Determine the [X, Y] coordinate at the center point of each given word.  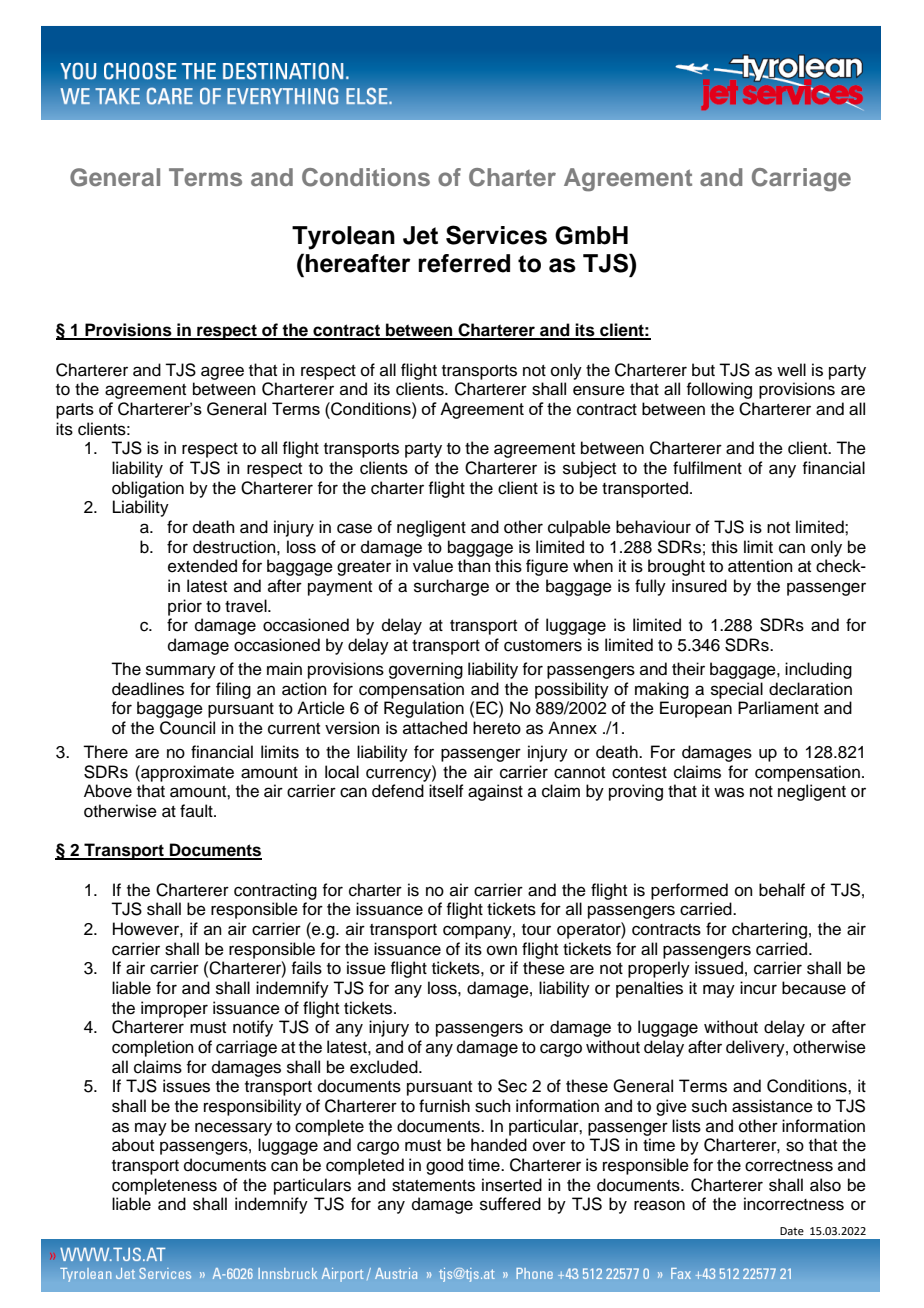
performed [689, 891]
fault [197, 811]
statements [433, 1186]
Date [792, 1231]
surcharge [451, 587]
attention [760, 566]
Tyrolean [343, 238]
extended [202, 566]
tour [536, 930]
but [703, 370]
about [133, 1145]
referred [464, 263]
